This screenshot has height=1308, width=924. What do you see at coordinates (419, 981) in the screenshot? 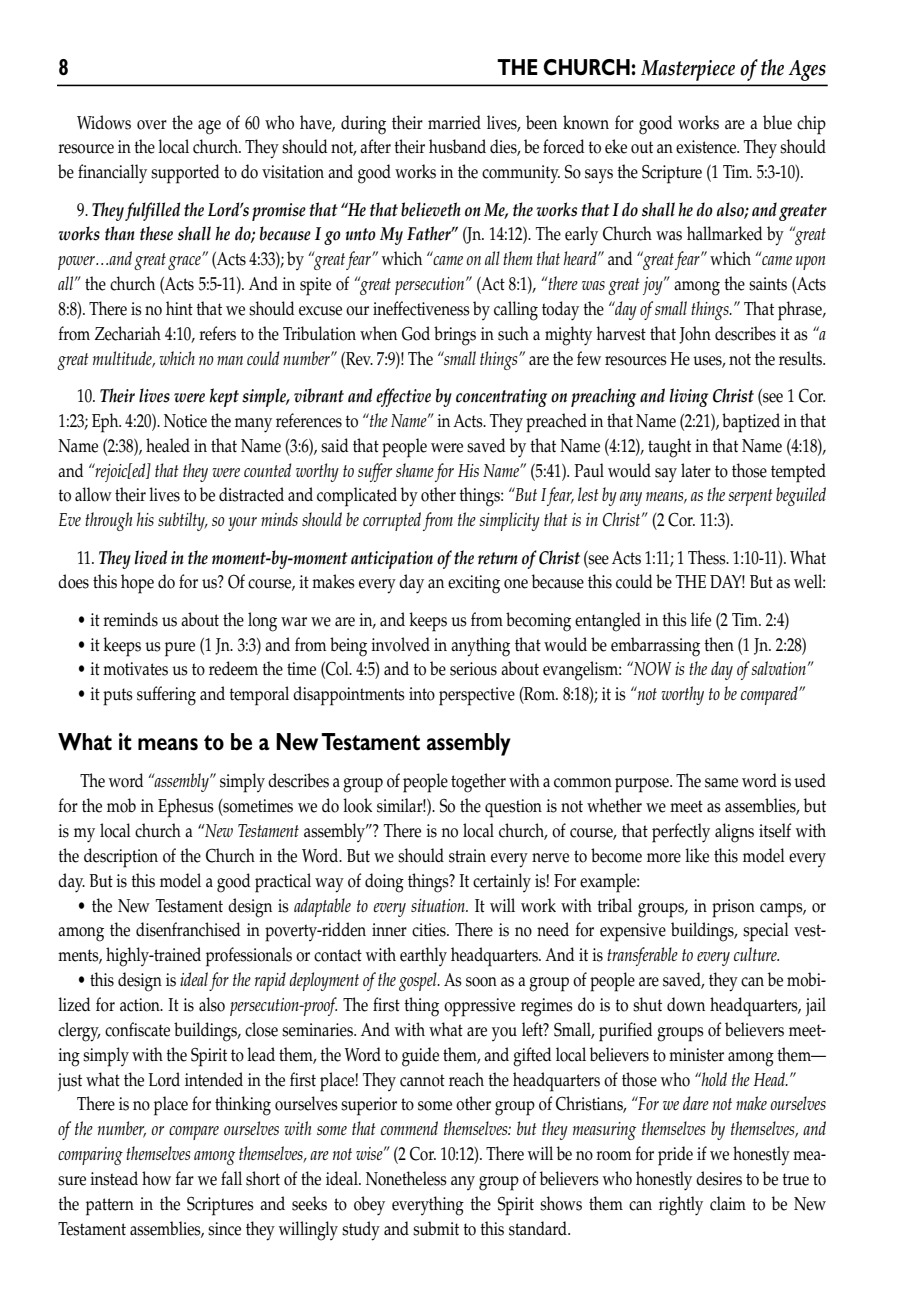
I see `gospel` at bounding box center [419, 981].
